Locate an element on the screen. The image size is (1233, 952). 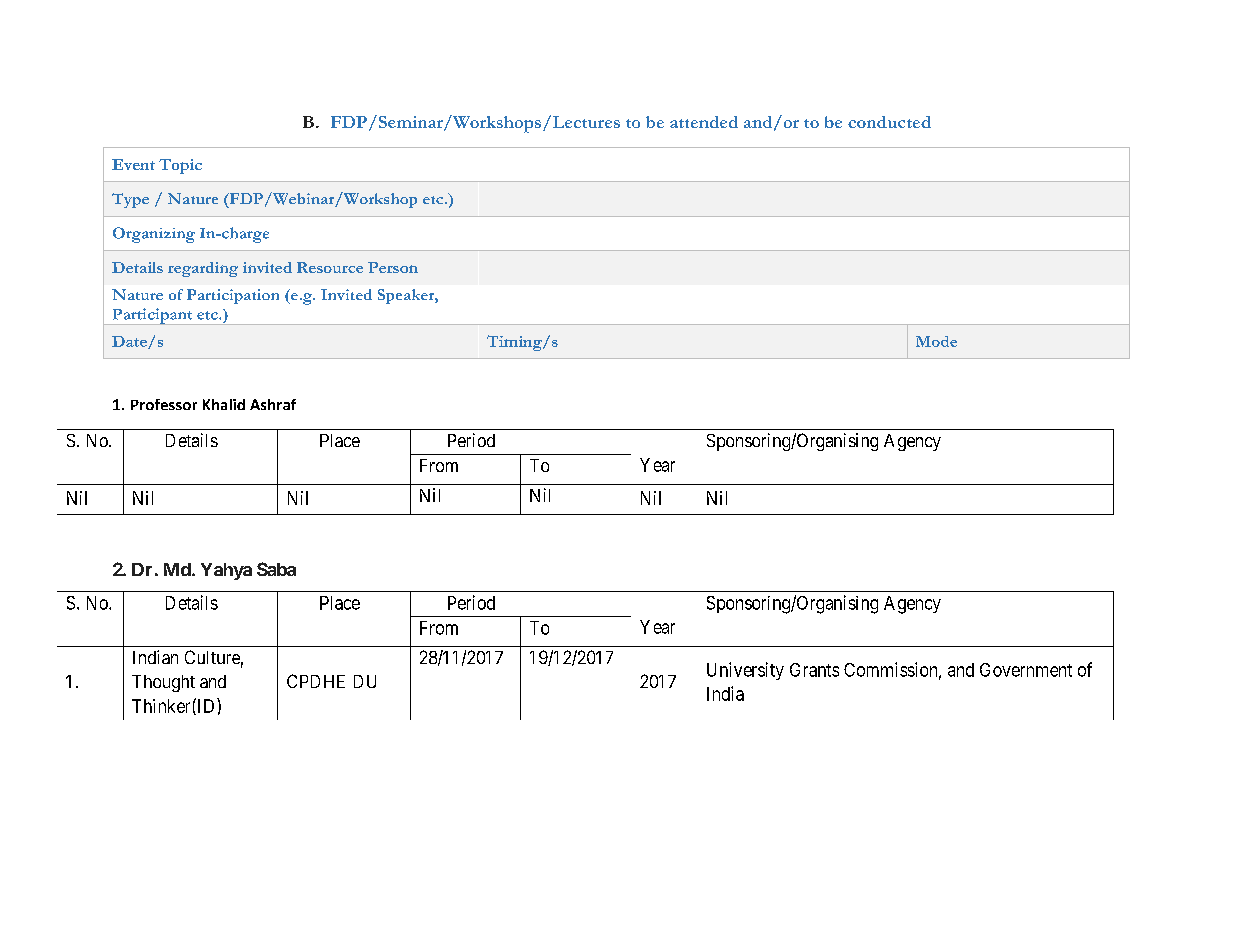
University is located at coordinates (745, 671).
